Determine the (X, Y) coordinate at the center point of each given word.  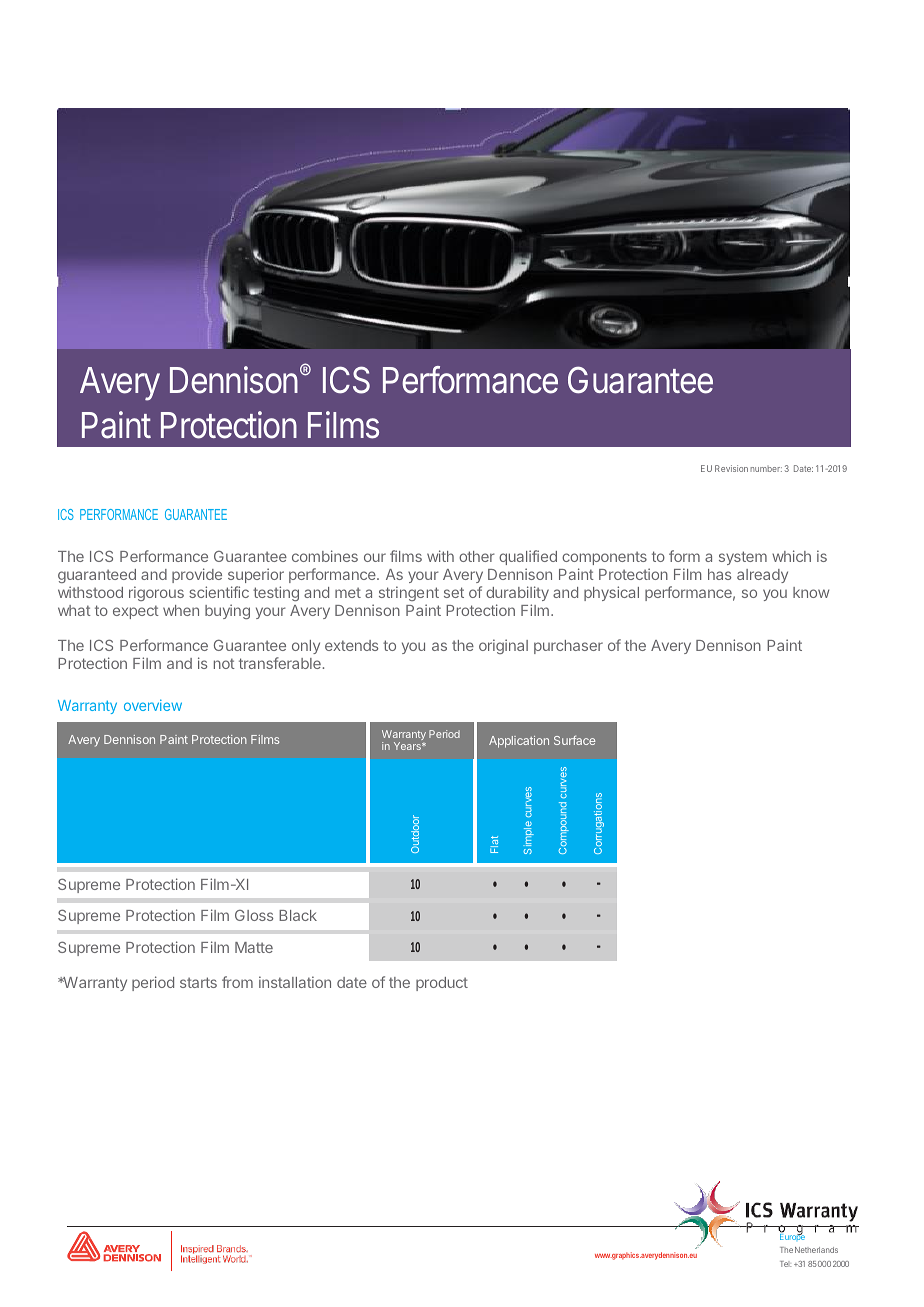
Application (519, 742)
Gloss (254, 915)
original (503, 646)
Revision (731, 468)
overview (153, 705)
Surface (574, 740)
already (762, 576)
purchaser (568, 647)
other (477, 556)
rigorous (156, 593)
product (442, 984)
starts (198, 982)
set (454, 592)
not (224, 663)
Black (298, 915)
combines (325, 556)
